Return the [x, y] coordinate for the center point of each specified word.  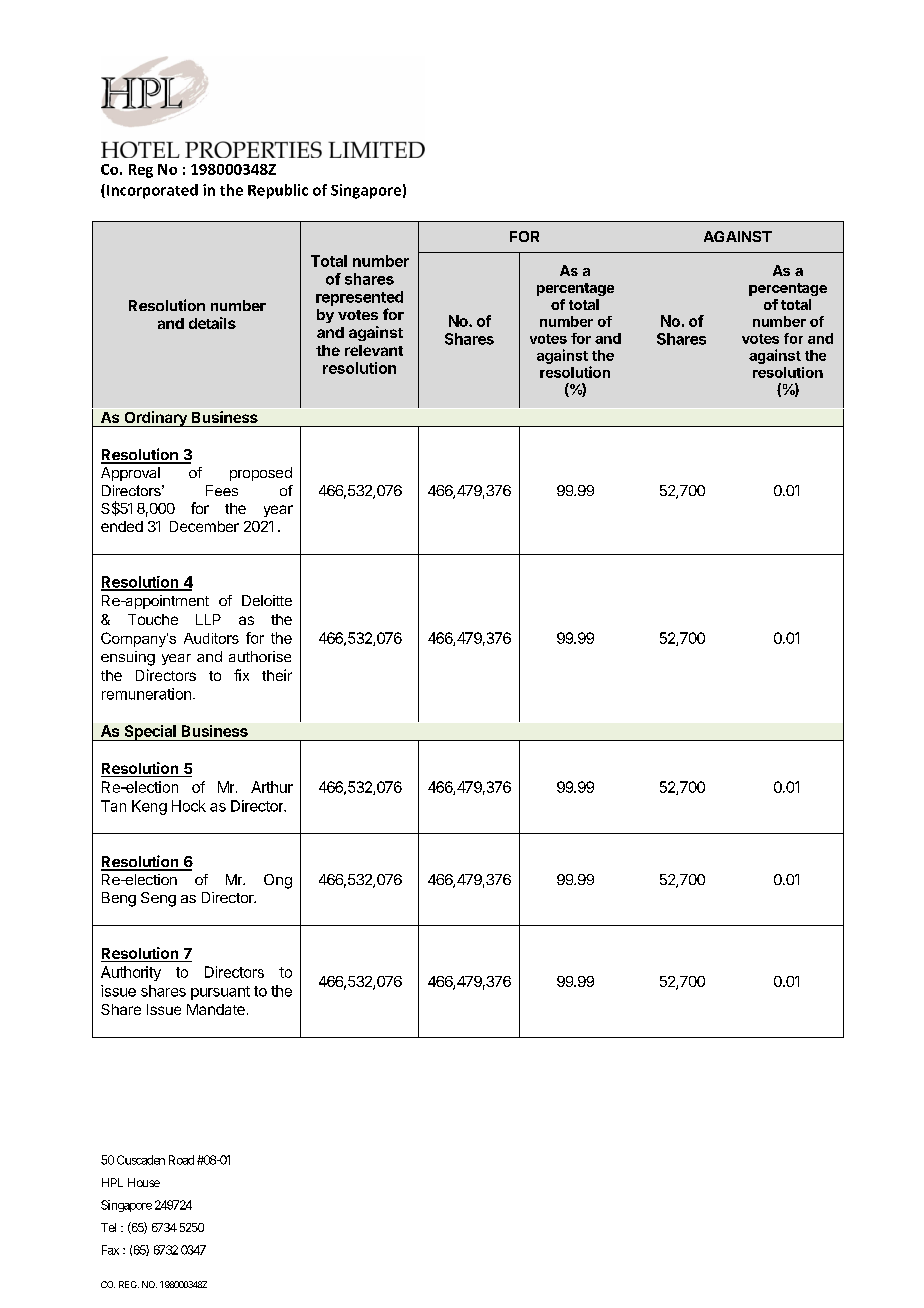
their [277, 675]
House [144, 1182]
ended [122, 526]
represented [359, 298]
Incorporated [152, 191]
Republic [278, 191]
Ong [278, 881]
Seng [158, 899]
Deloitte [267, 600]
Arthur [272, 787]
